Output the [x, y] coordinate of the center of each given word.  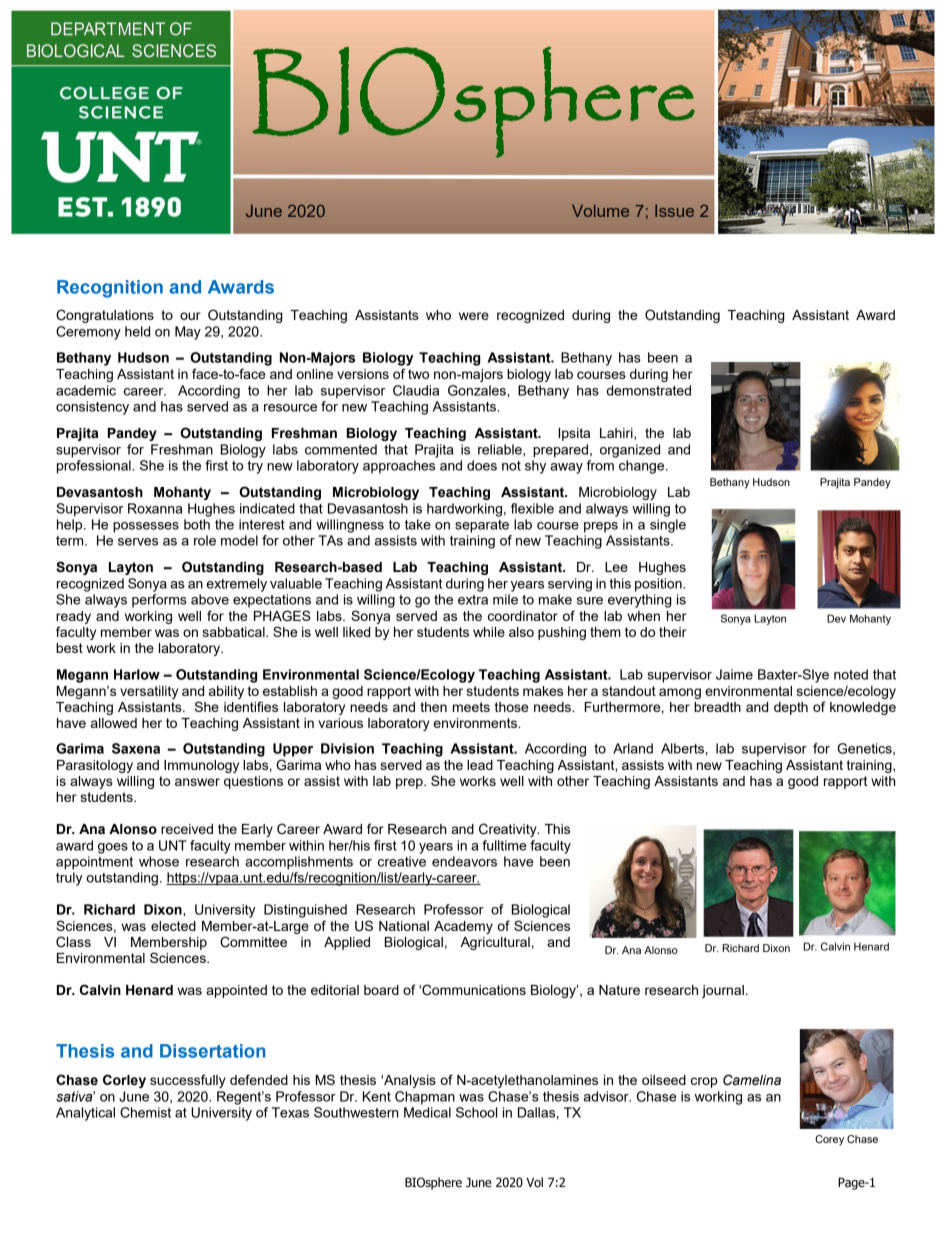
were [474, 316]
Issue [674, 211]
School [476, 1112]
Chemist [145, 1112]
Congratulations [105, 316]
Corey [829, 1140]
